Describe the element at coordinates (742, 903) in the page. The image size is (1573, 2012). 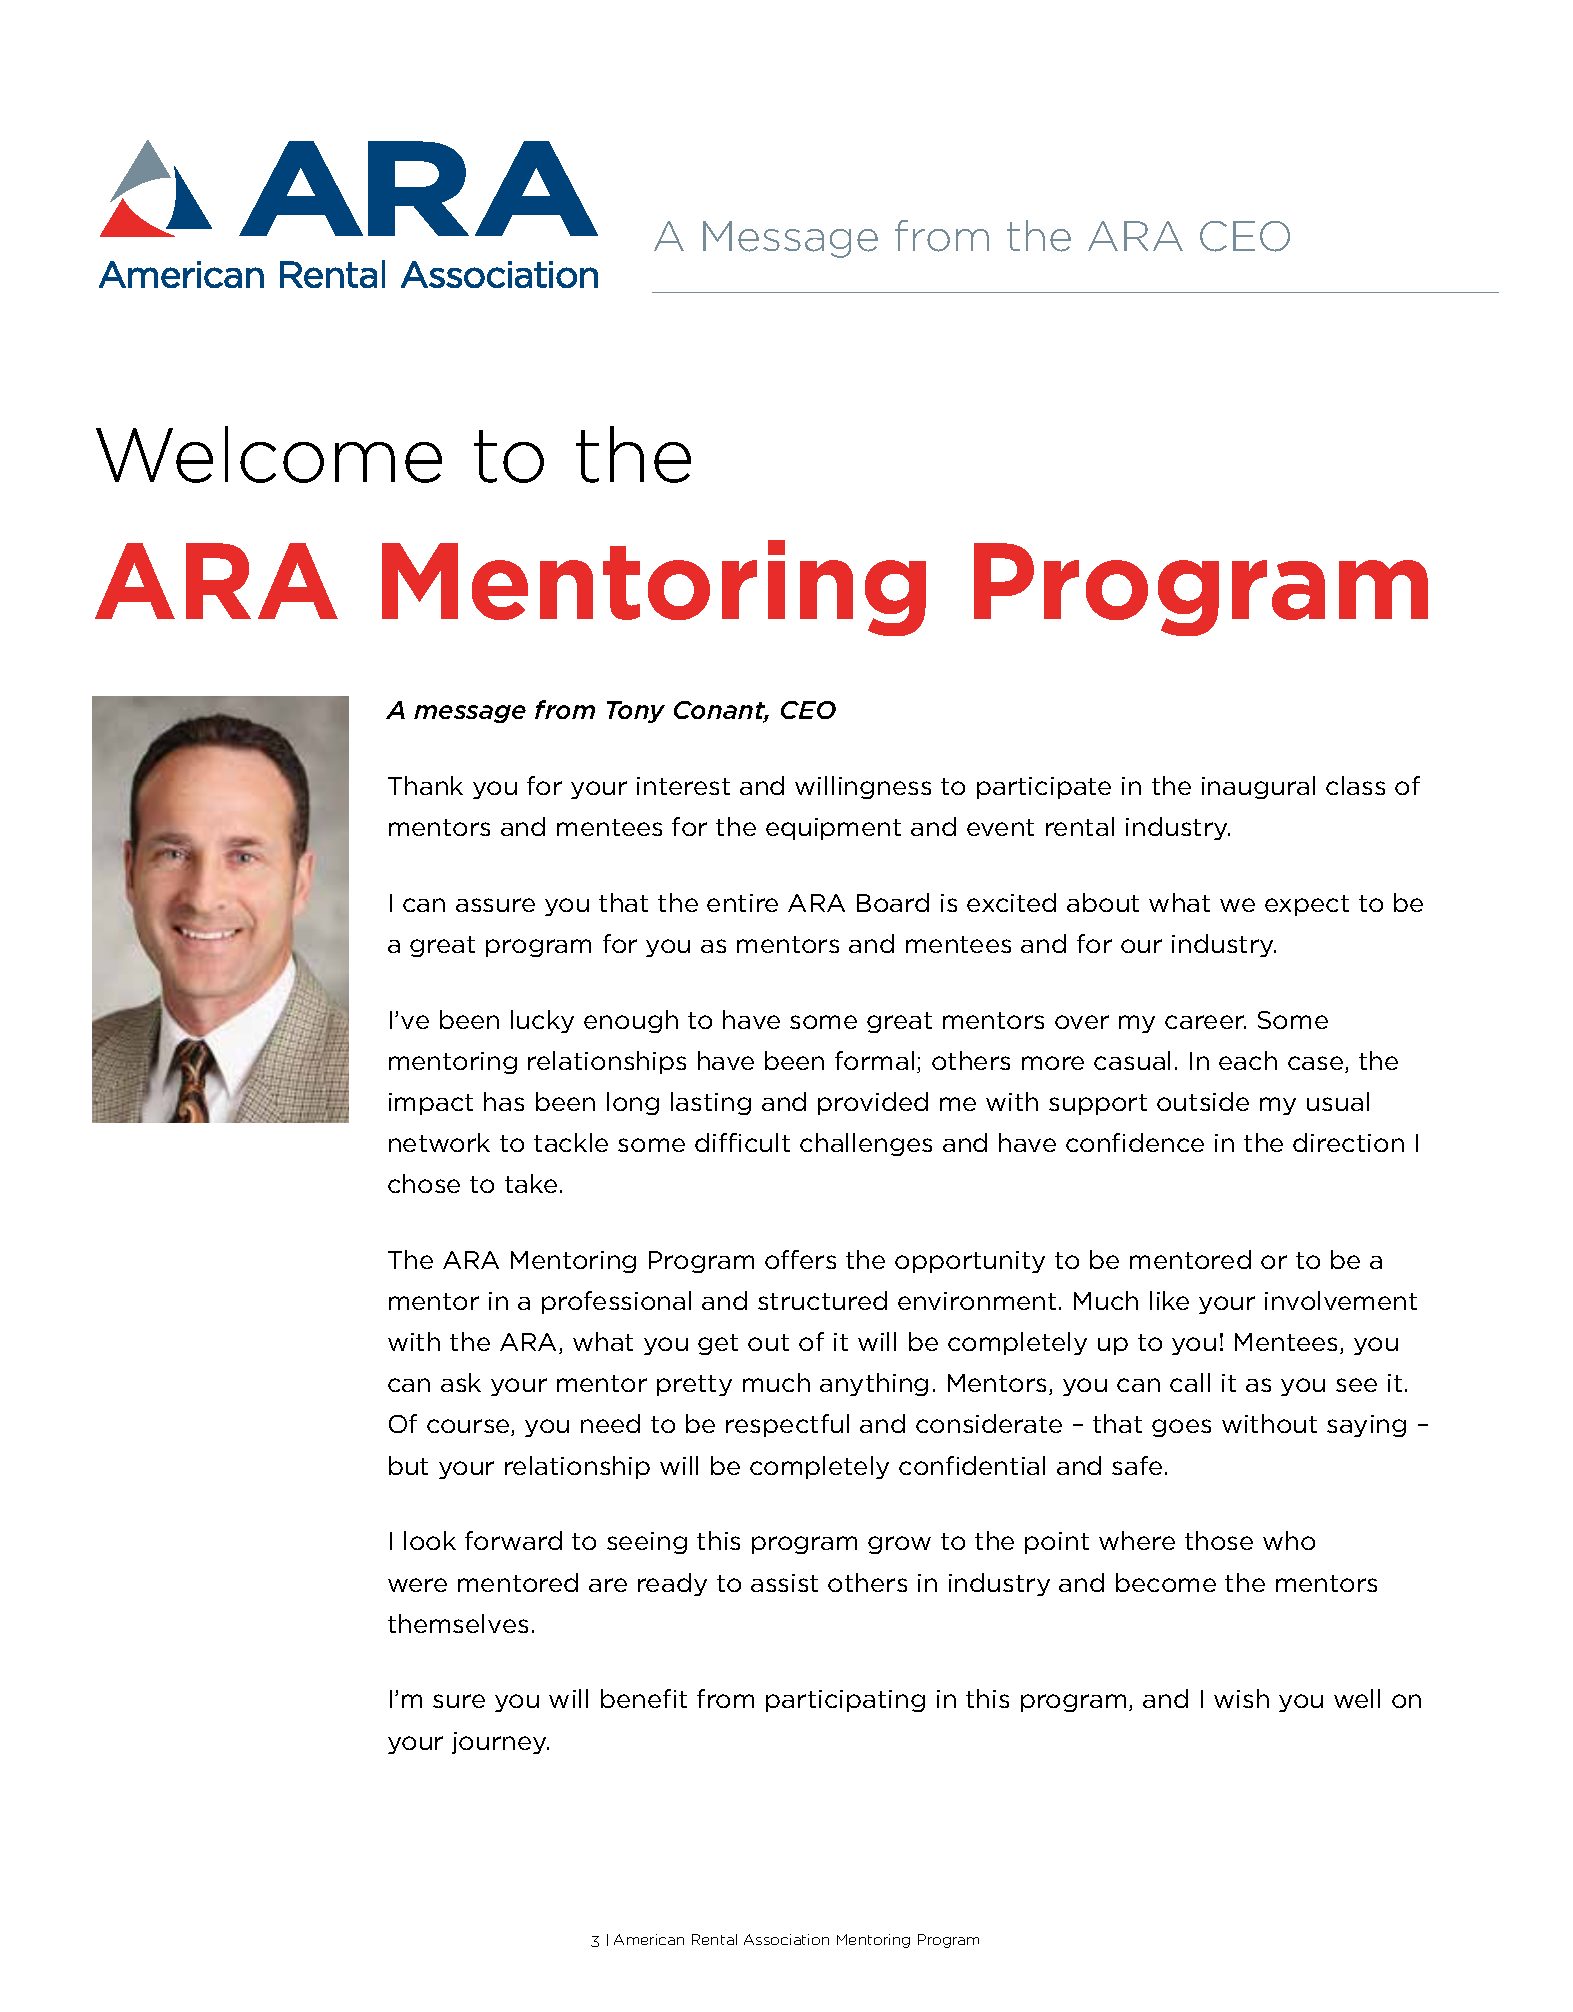
I see `entire` at that location.
